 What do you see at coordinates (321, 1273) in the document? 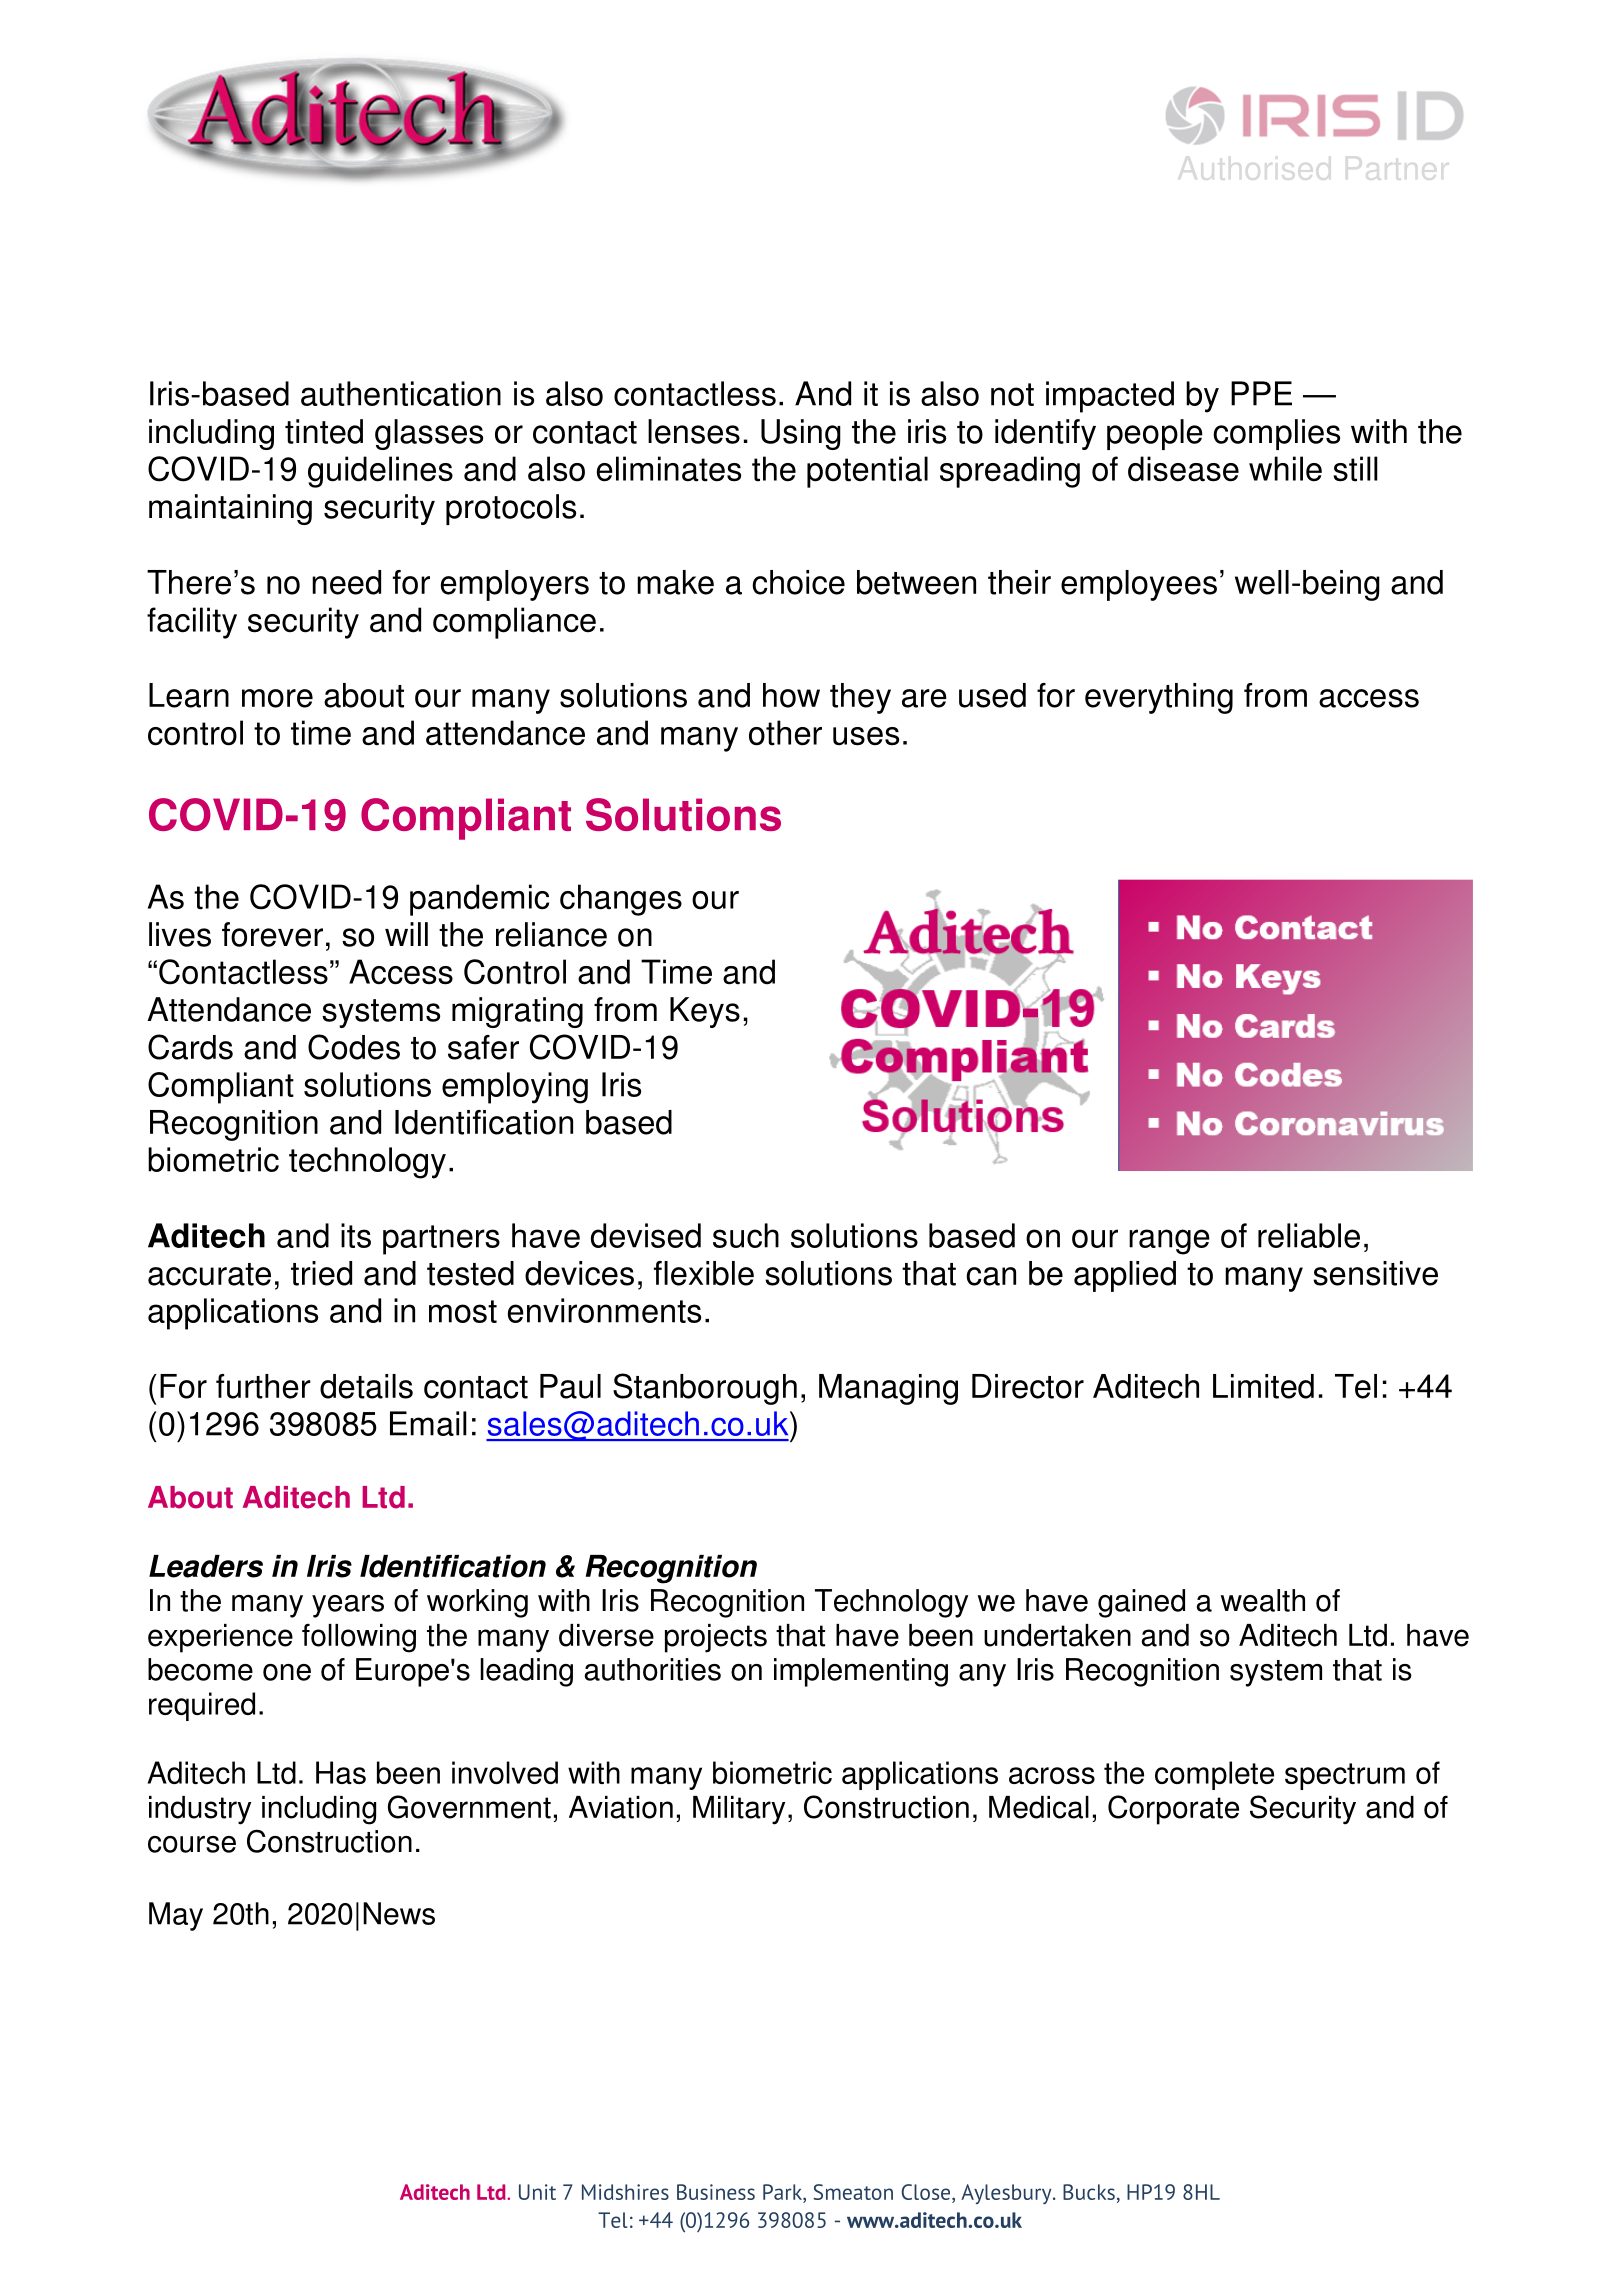
I see `tried` at bounding box center [321, 1273].
